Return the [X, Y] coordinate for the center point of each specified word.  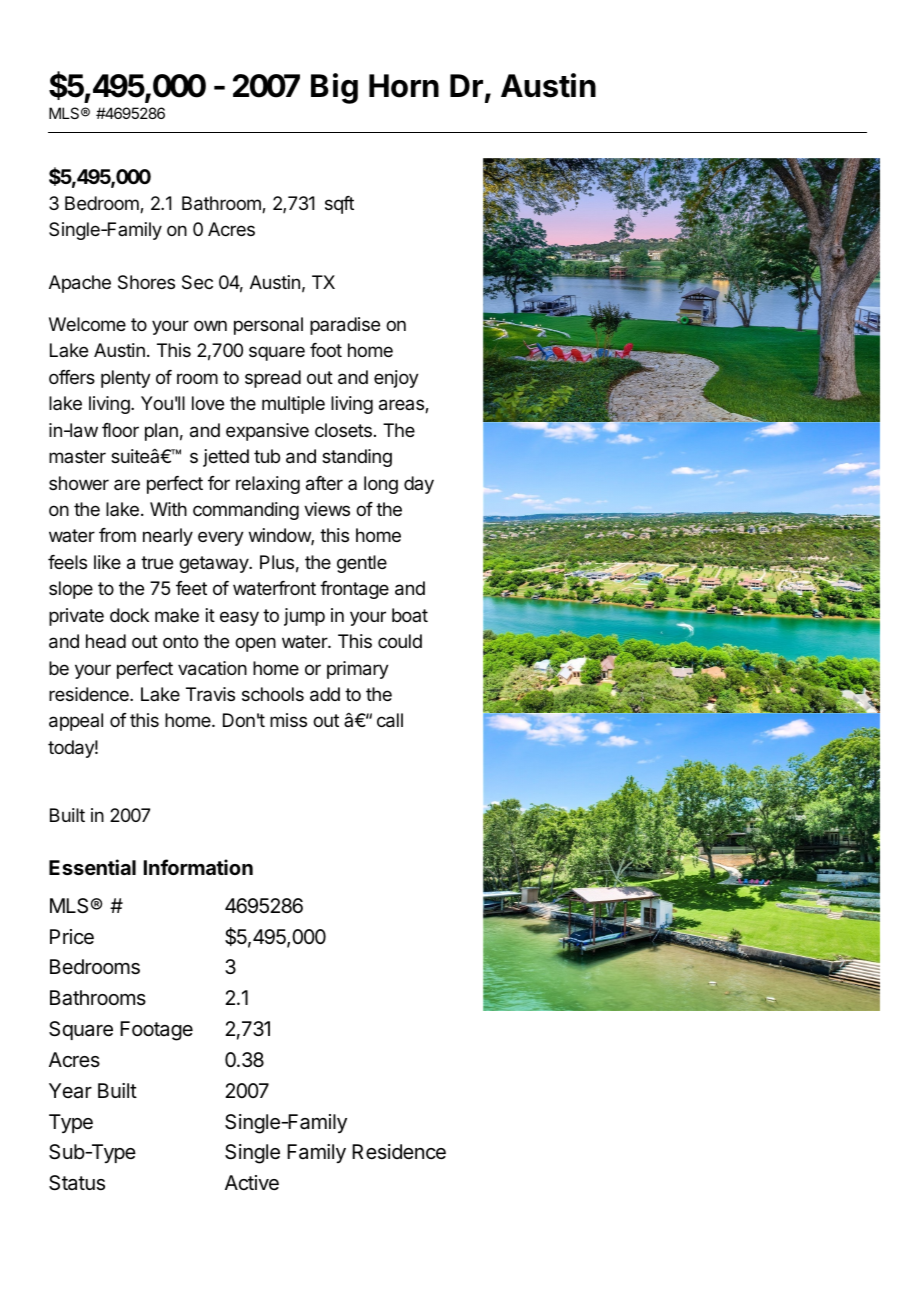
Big [334, 88]
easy [239, 618]
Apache [80, 284]
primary [358, 670]
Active [252, 1182]
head [106, 641]
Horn [404, 86]
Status [77, 1183]
